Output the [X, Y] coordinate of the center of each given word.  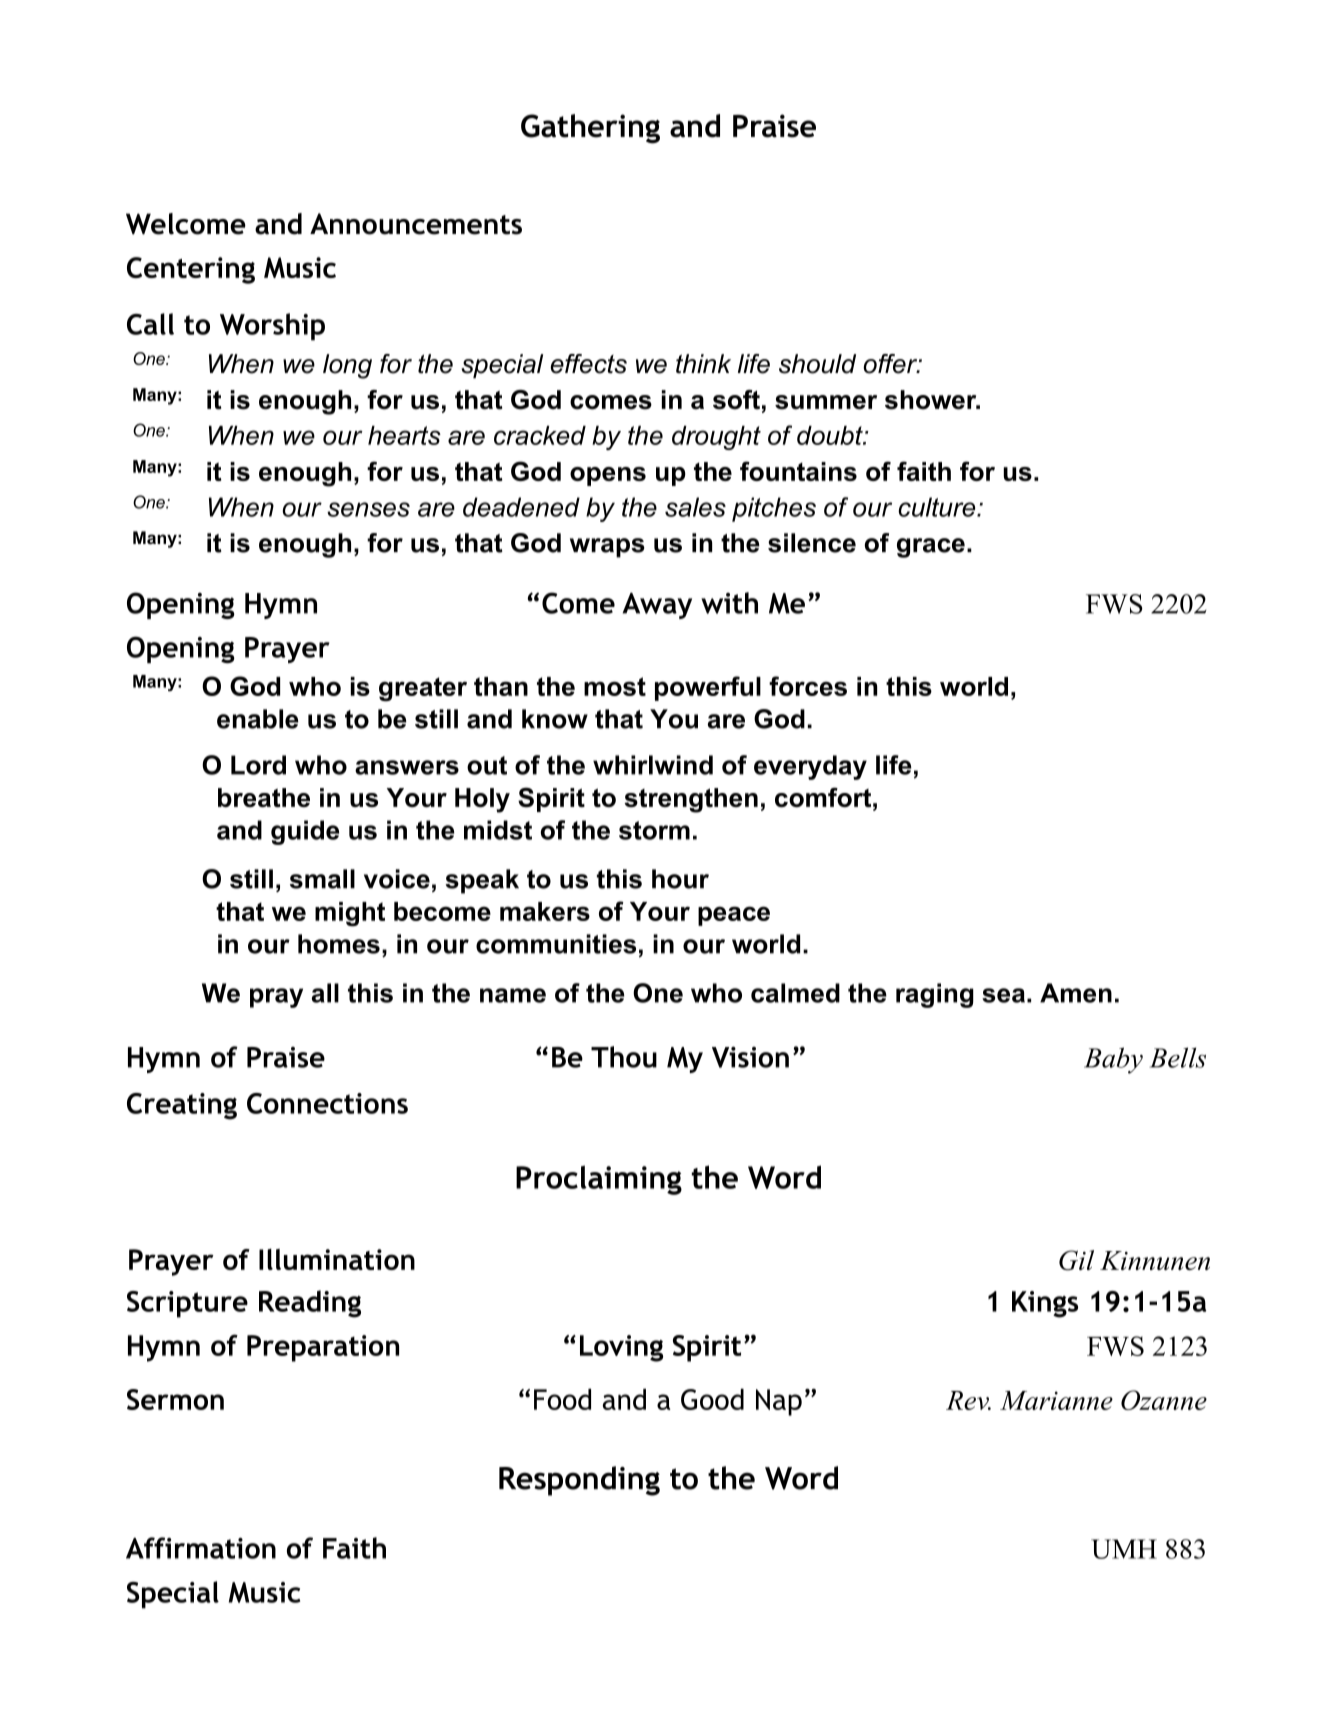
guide [305, 832]
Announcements [416, 224]
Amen [1076, 993]
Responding [579, 1481]
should [817, 364]
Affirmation [201, 1548]
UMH [1124, 1549]
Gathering [590, 129]
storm [654, 830]
